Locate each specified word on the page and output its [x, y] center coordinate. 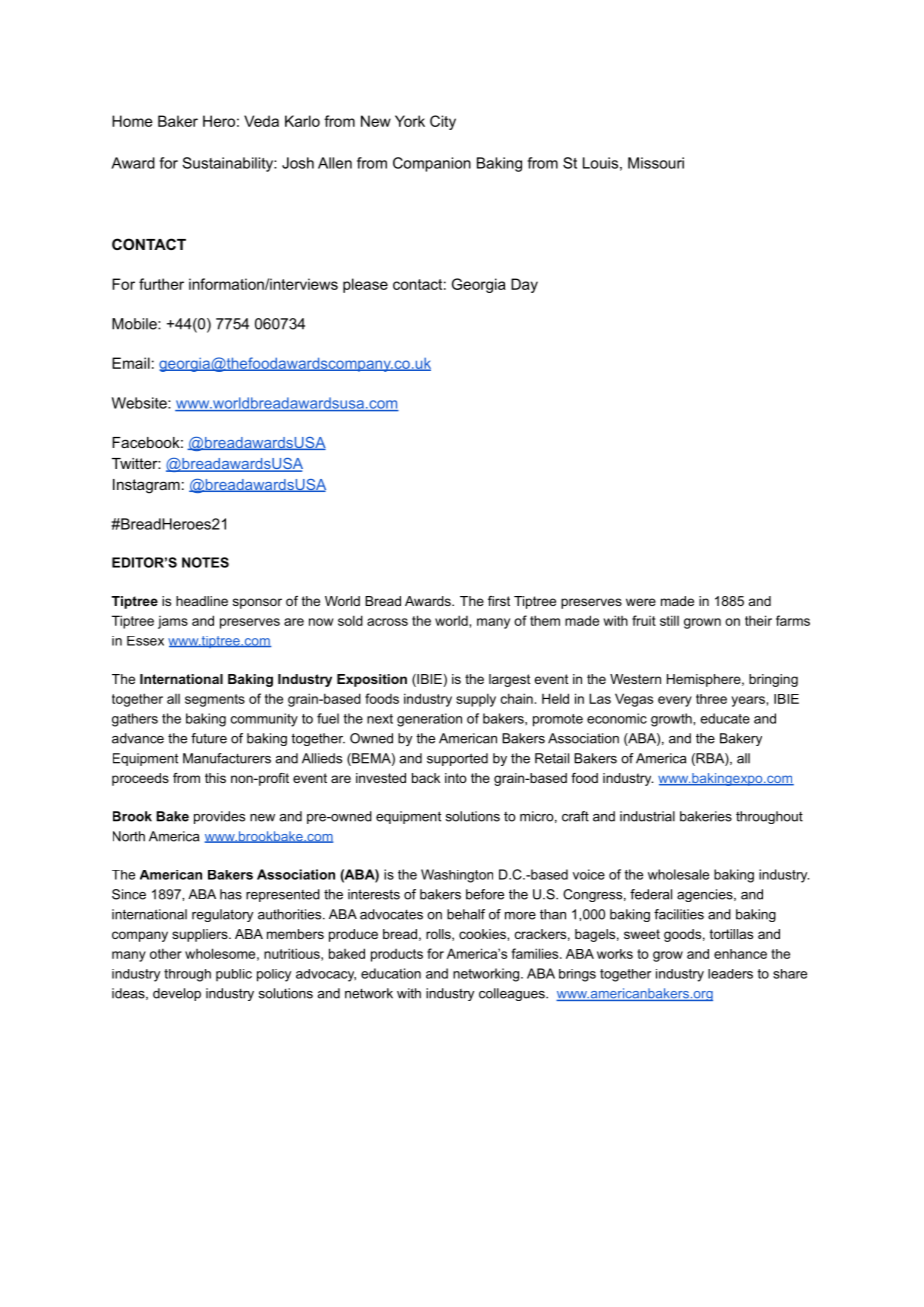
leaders [730, 974]
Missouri [656, 163]
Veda [261, 121]
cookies [483, 934]
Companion [432, 164]
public [234, 975]
